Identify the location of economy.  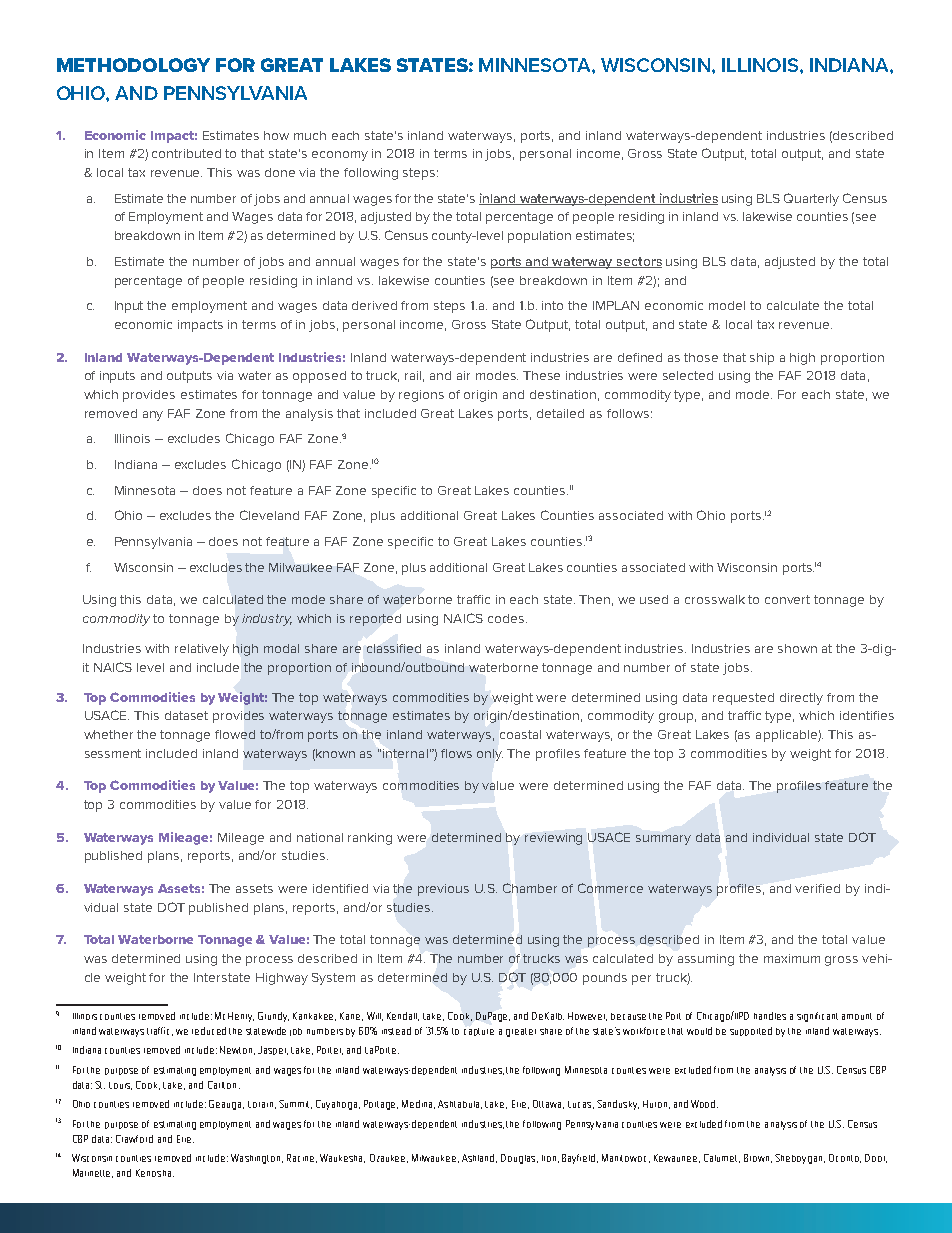
(340, 156).
